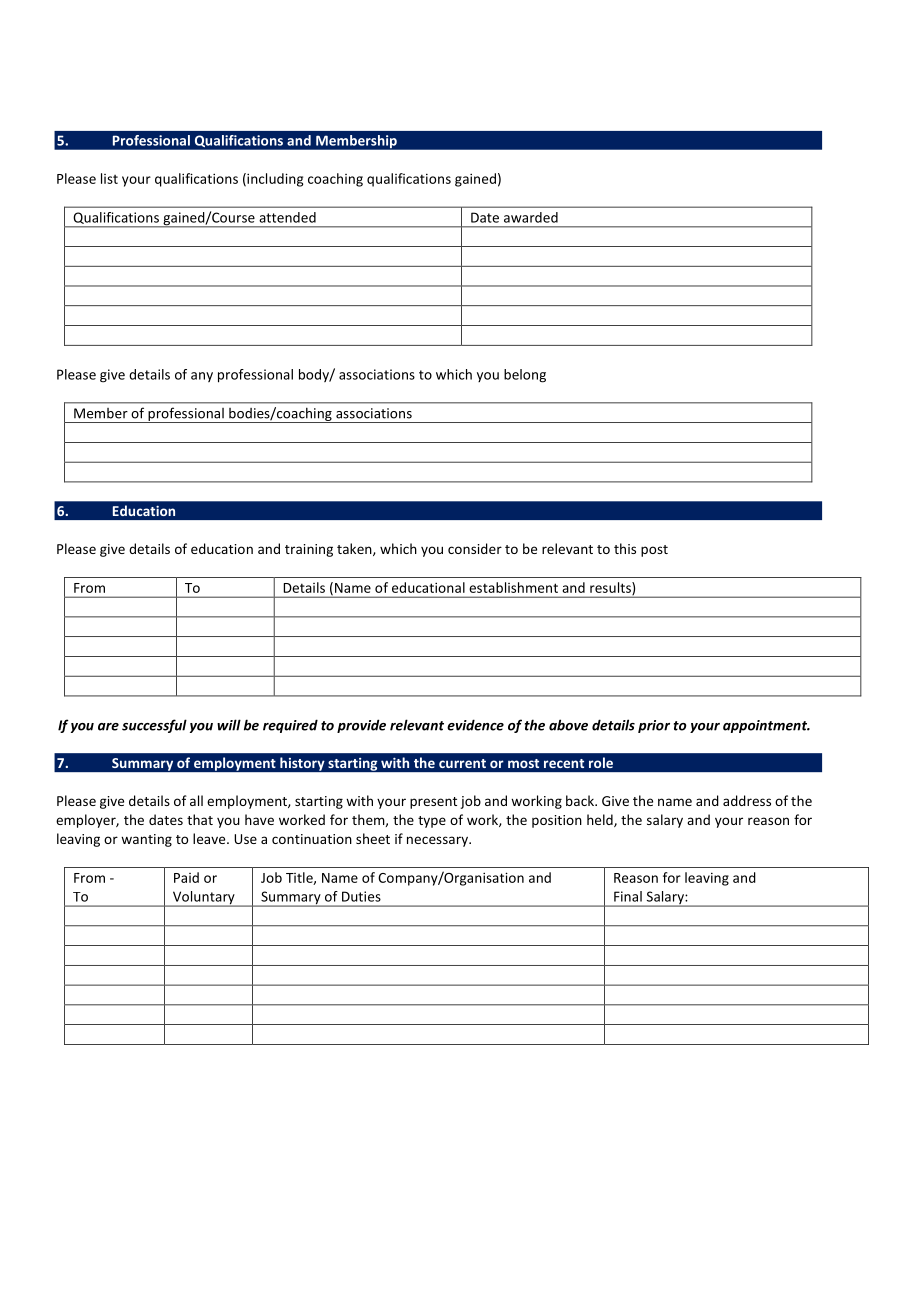 The height and width of the image is (1308, 924). I want to click on successful, so click(154, 726).
